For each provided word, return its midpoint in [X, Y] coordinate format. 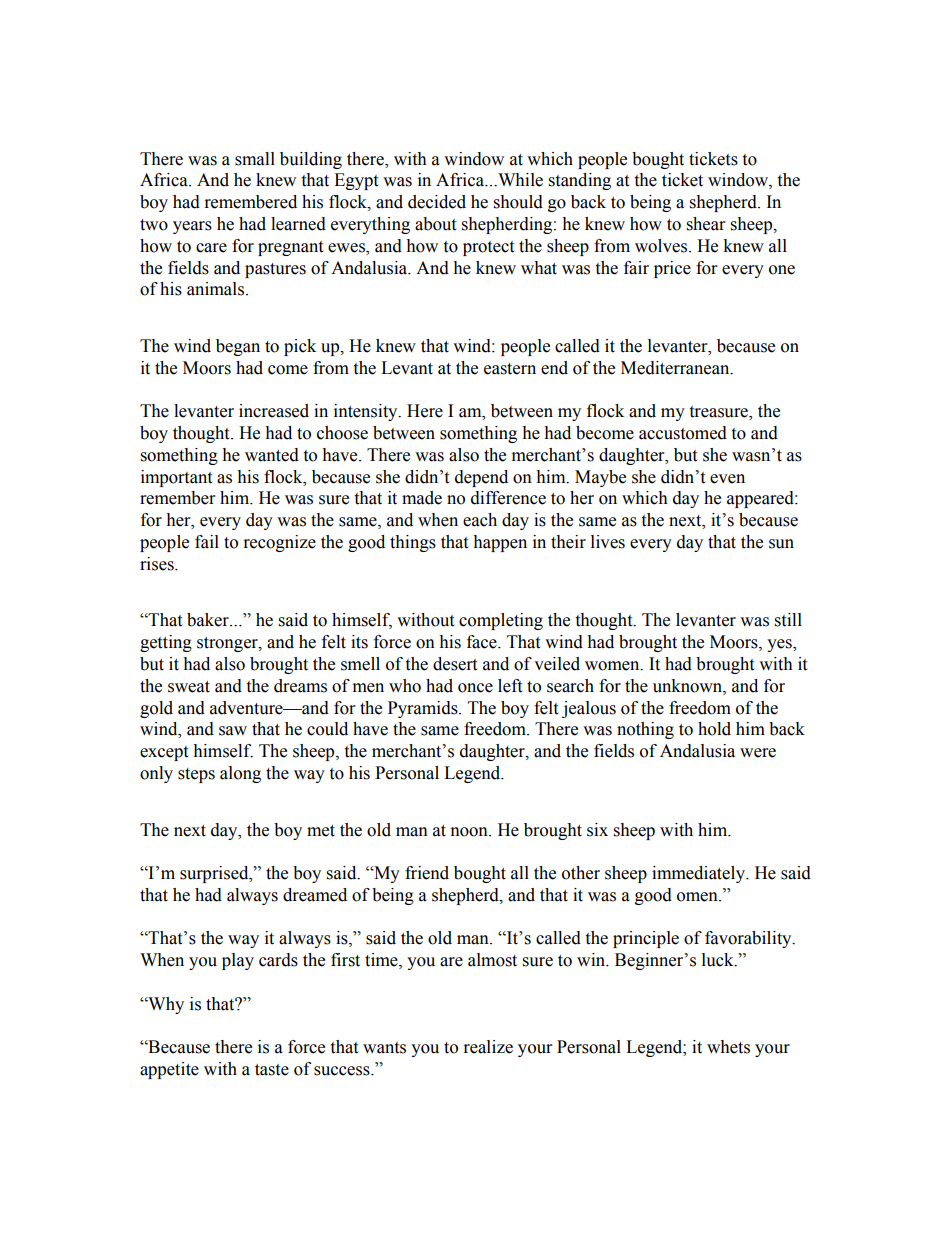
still [788, 620]
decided [437, 202]
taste [272, 1070]
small [255, 159]
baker [209, 620]
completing [501, 621]
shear [706, 224]
